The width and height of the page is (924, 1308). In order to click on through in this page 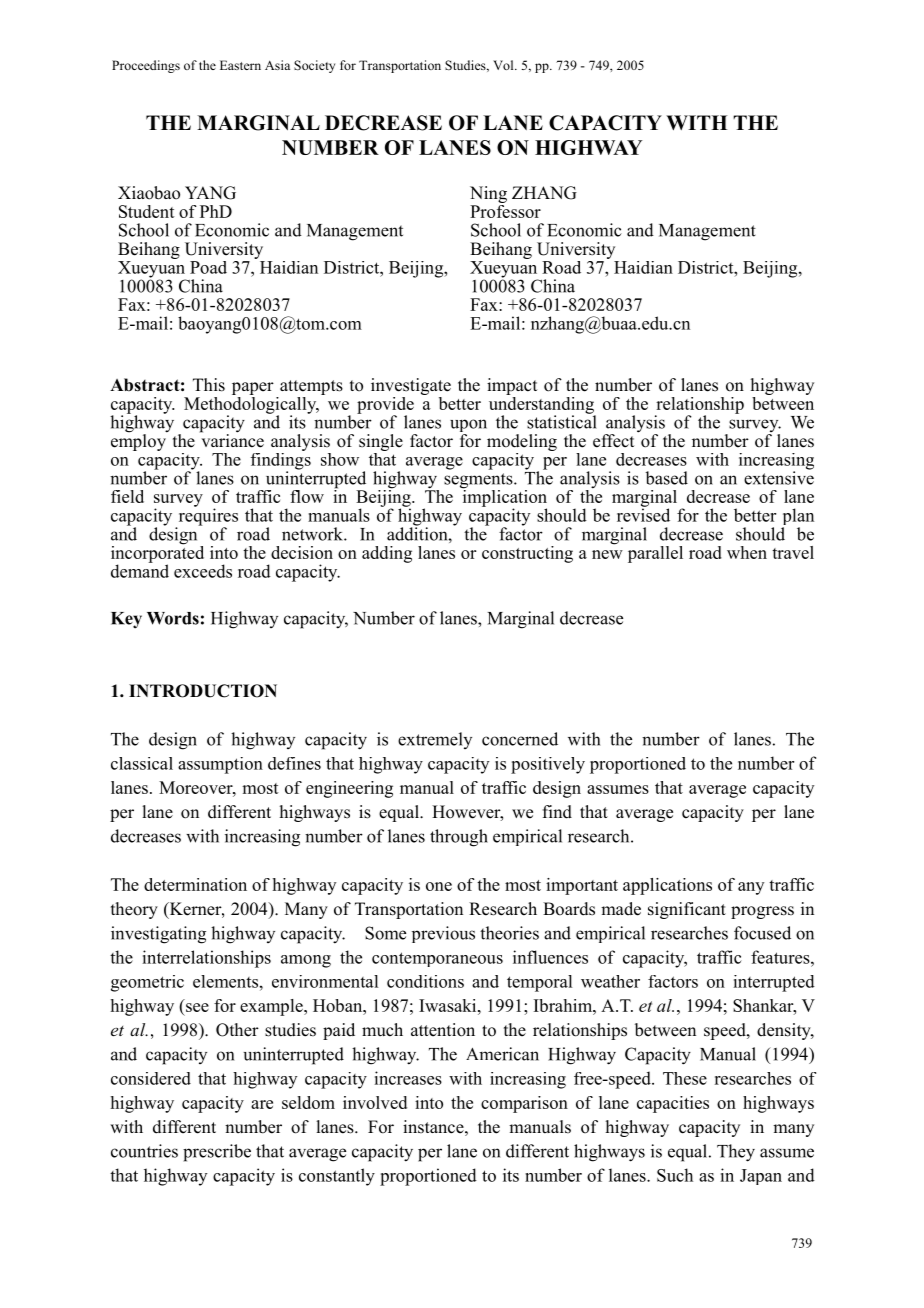, I will do `click(459, 838)`.
